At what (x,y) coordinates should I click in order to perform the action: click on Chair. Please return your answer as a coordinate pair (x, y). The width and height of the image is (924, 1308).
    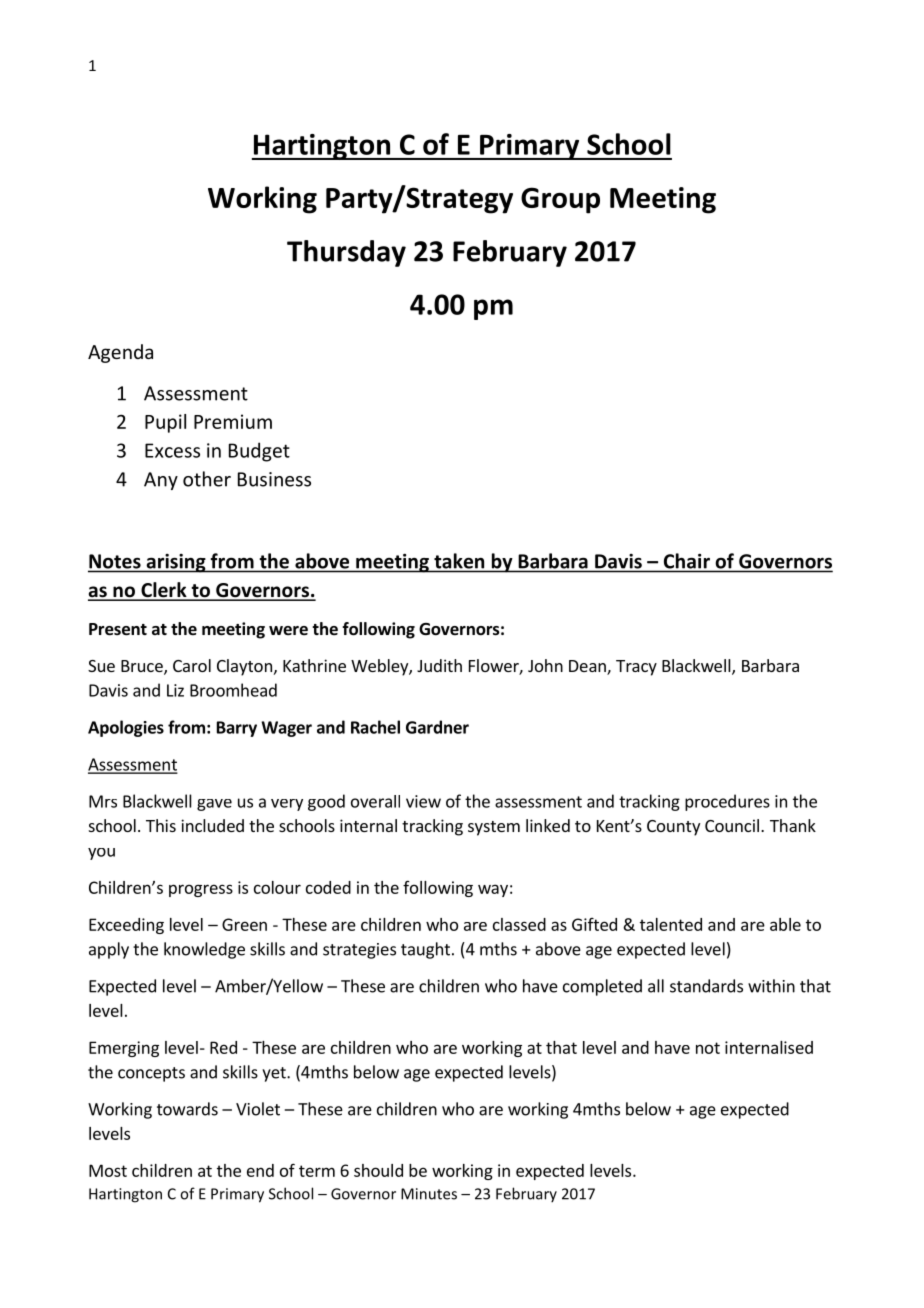
    Looking at the image, I should click on (687, 561).
